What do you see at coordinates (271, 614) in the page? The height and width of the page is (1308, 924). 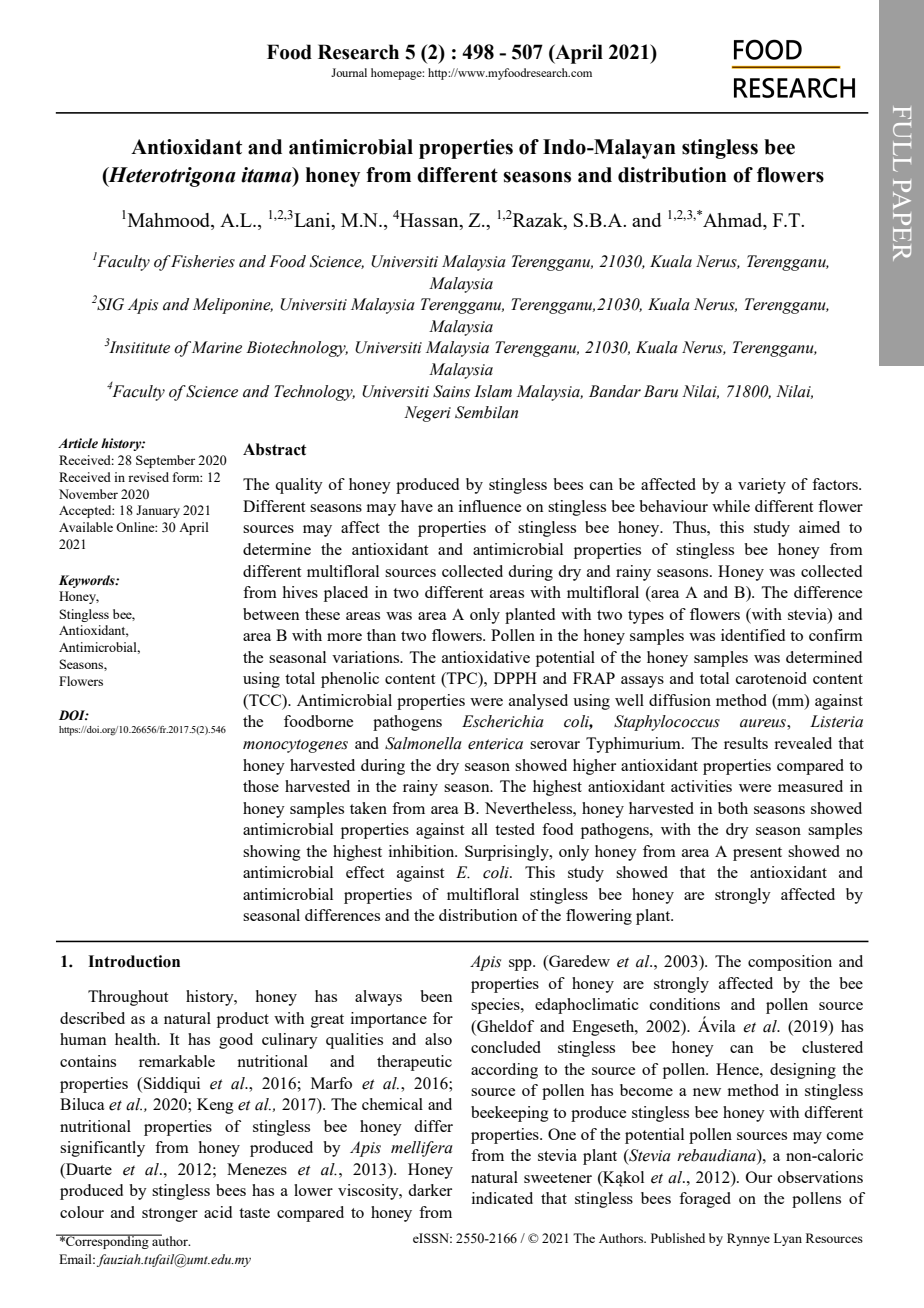 I see `between` at bounding box center [271, 614].
